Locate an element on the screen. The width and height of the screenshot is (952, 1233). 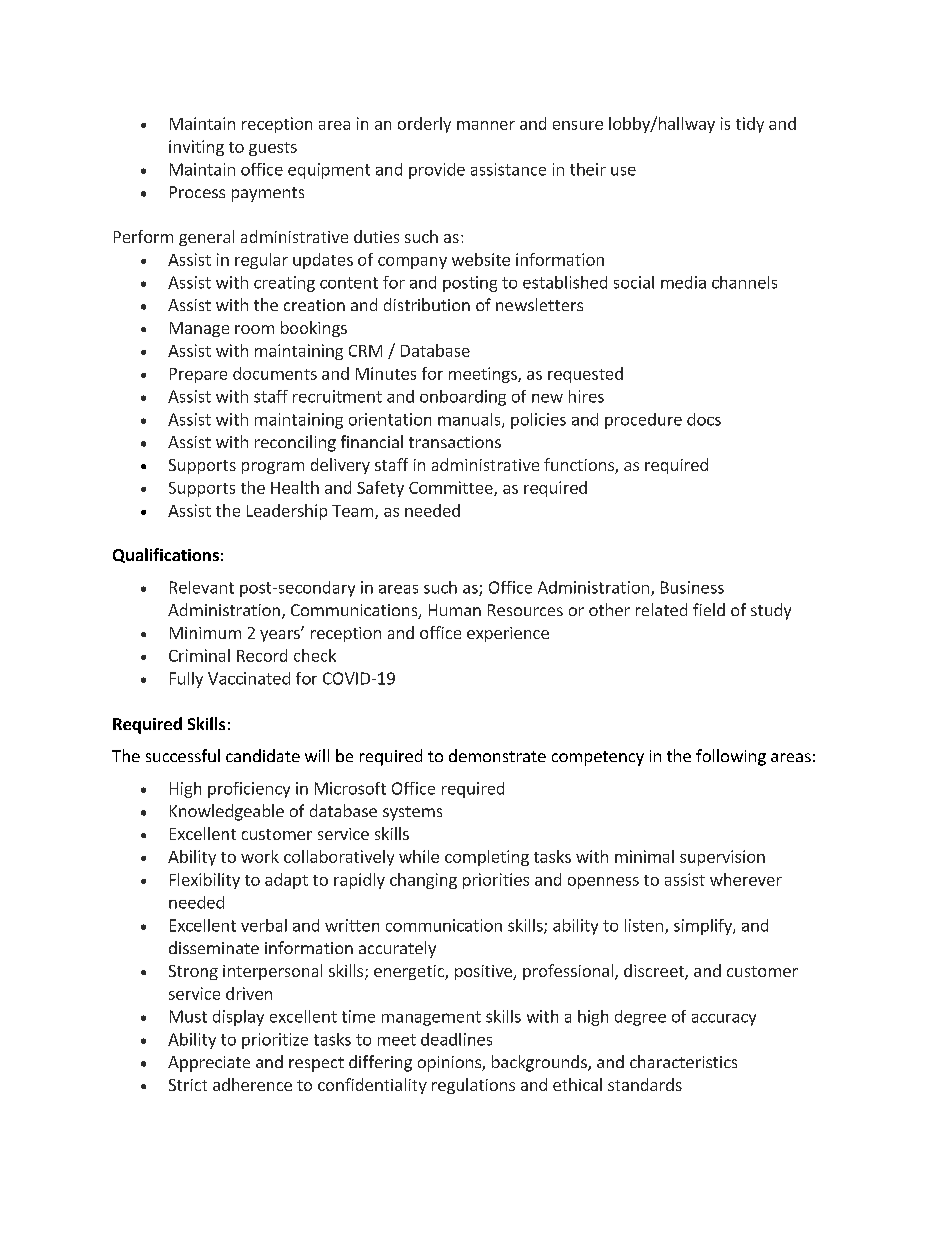
opinions is located at coordinates (450, 1064).
